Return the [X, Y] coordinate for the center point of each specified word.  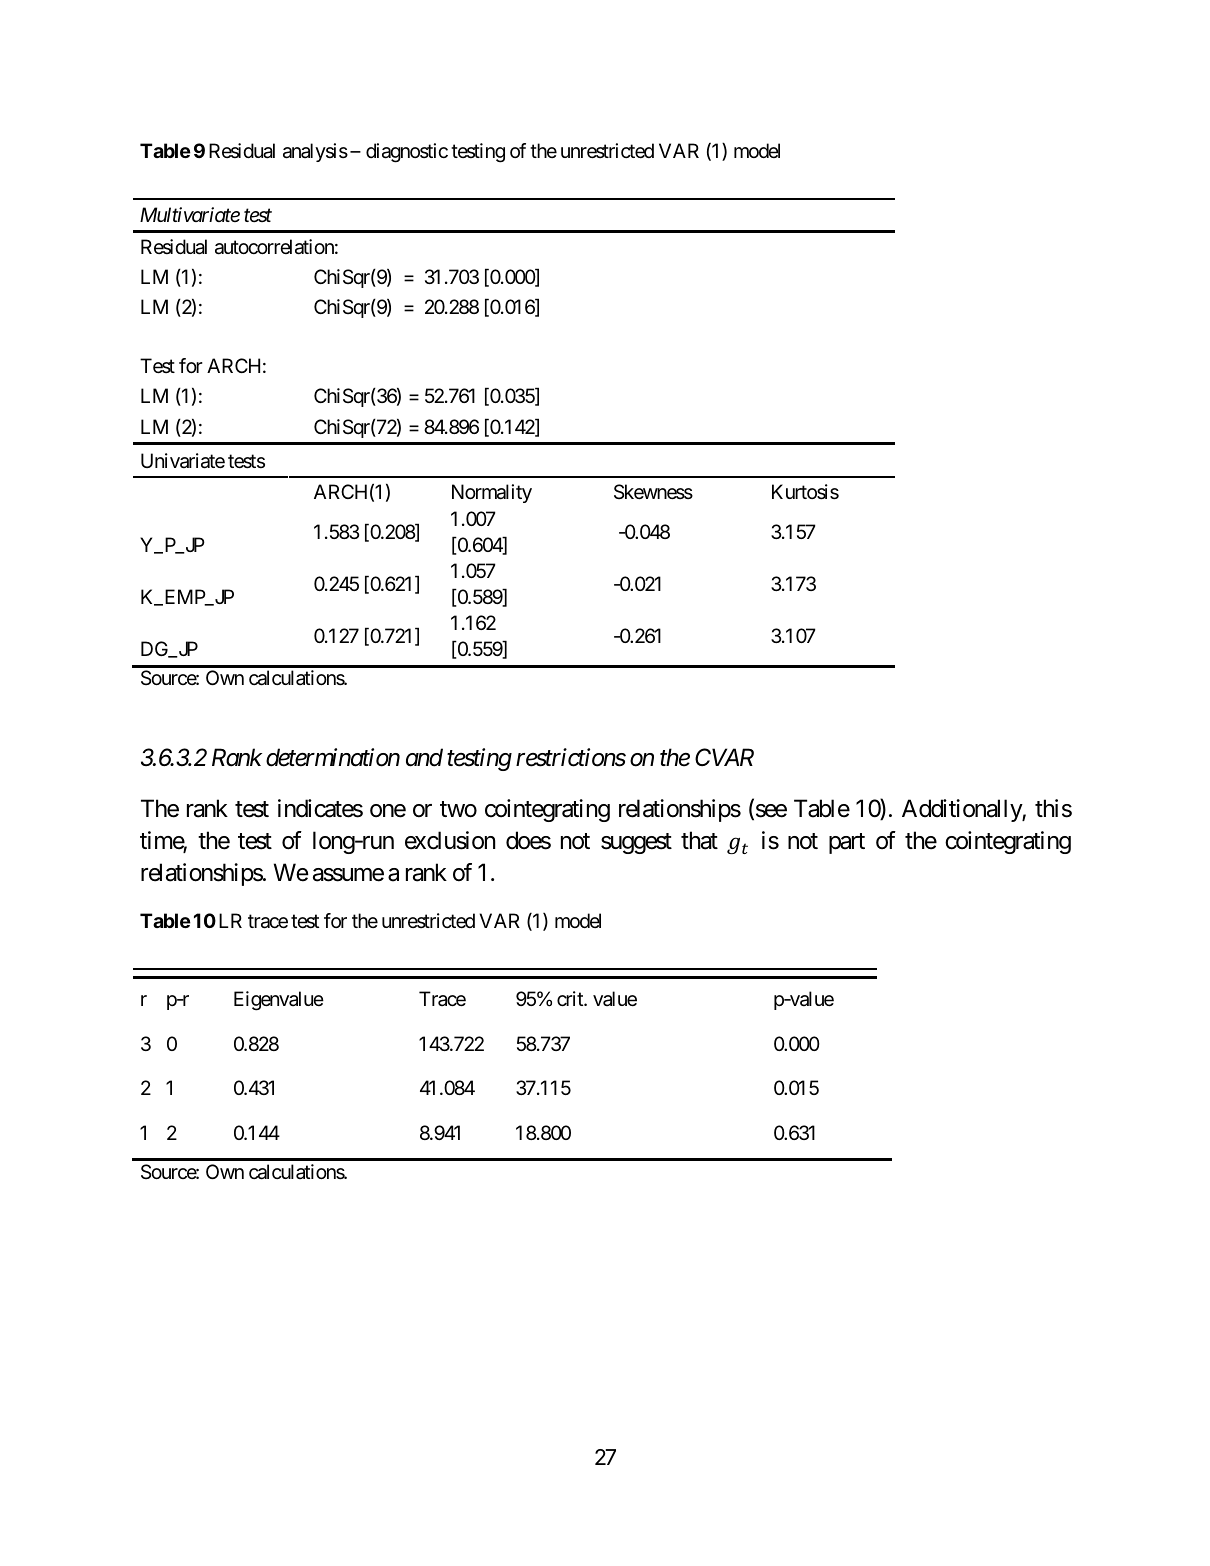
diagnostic [407, 153]
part [847, 843]
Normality [492, 493]
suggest [636, 843]
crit [571, 999]
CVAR [724, 757]
